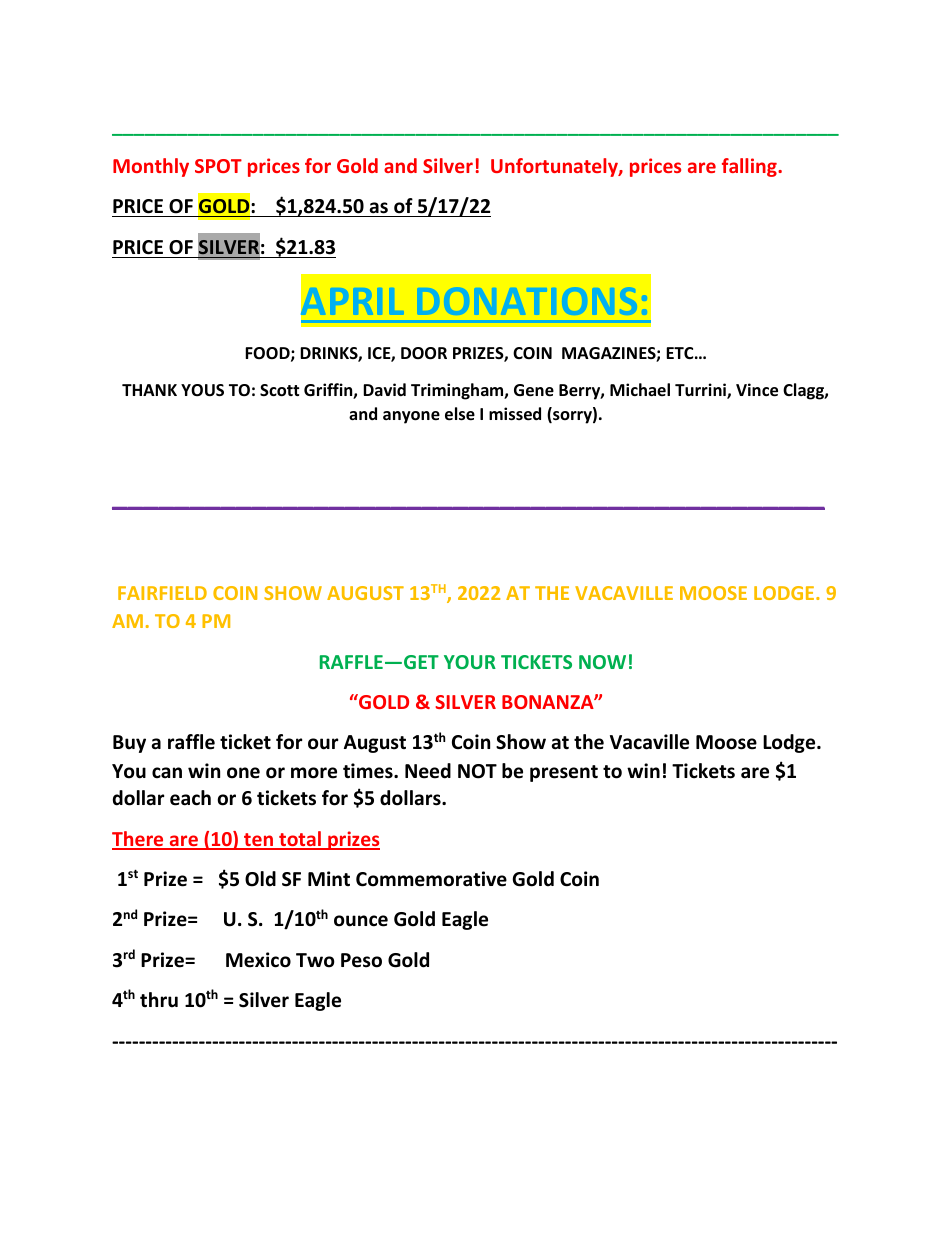 This image has width=952, height=1233. What do you see at coordinates (640, 389) in the image?
I see `Michael` at bounding box center [640, 389].
